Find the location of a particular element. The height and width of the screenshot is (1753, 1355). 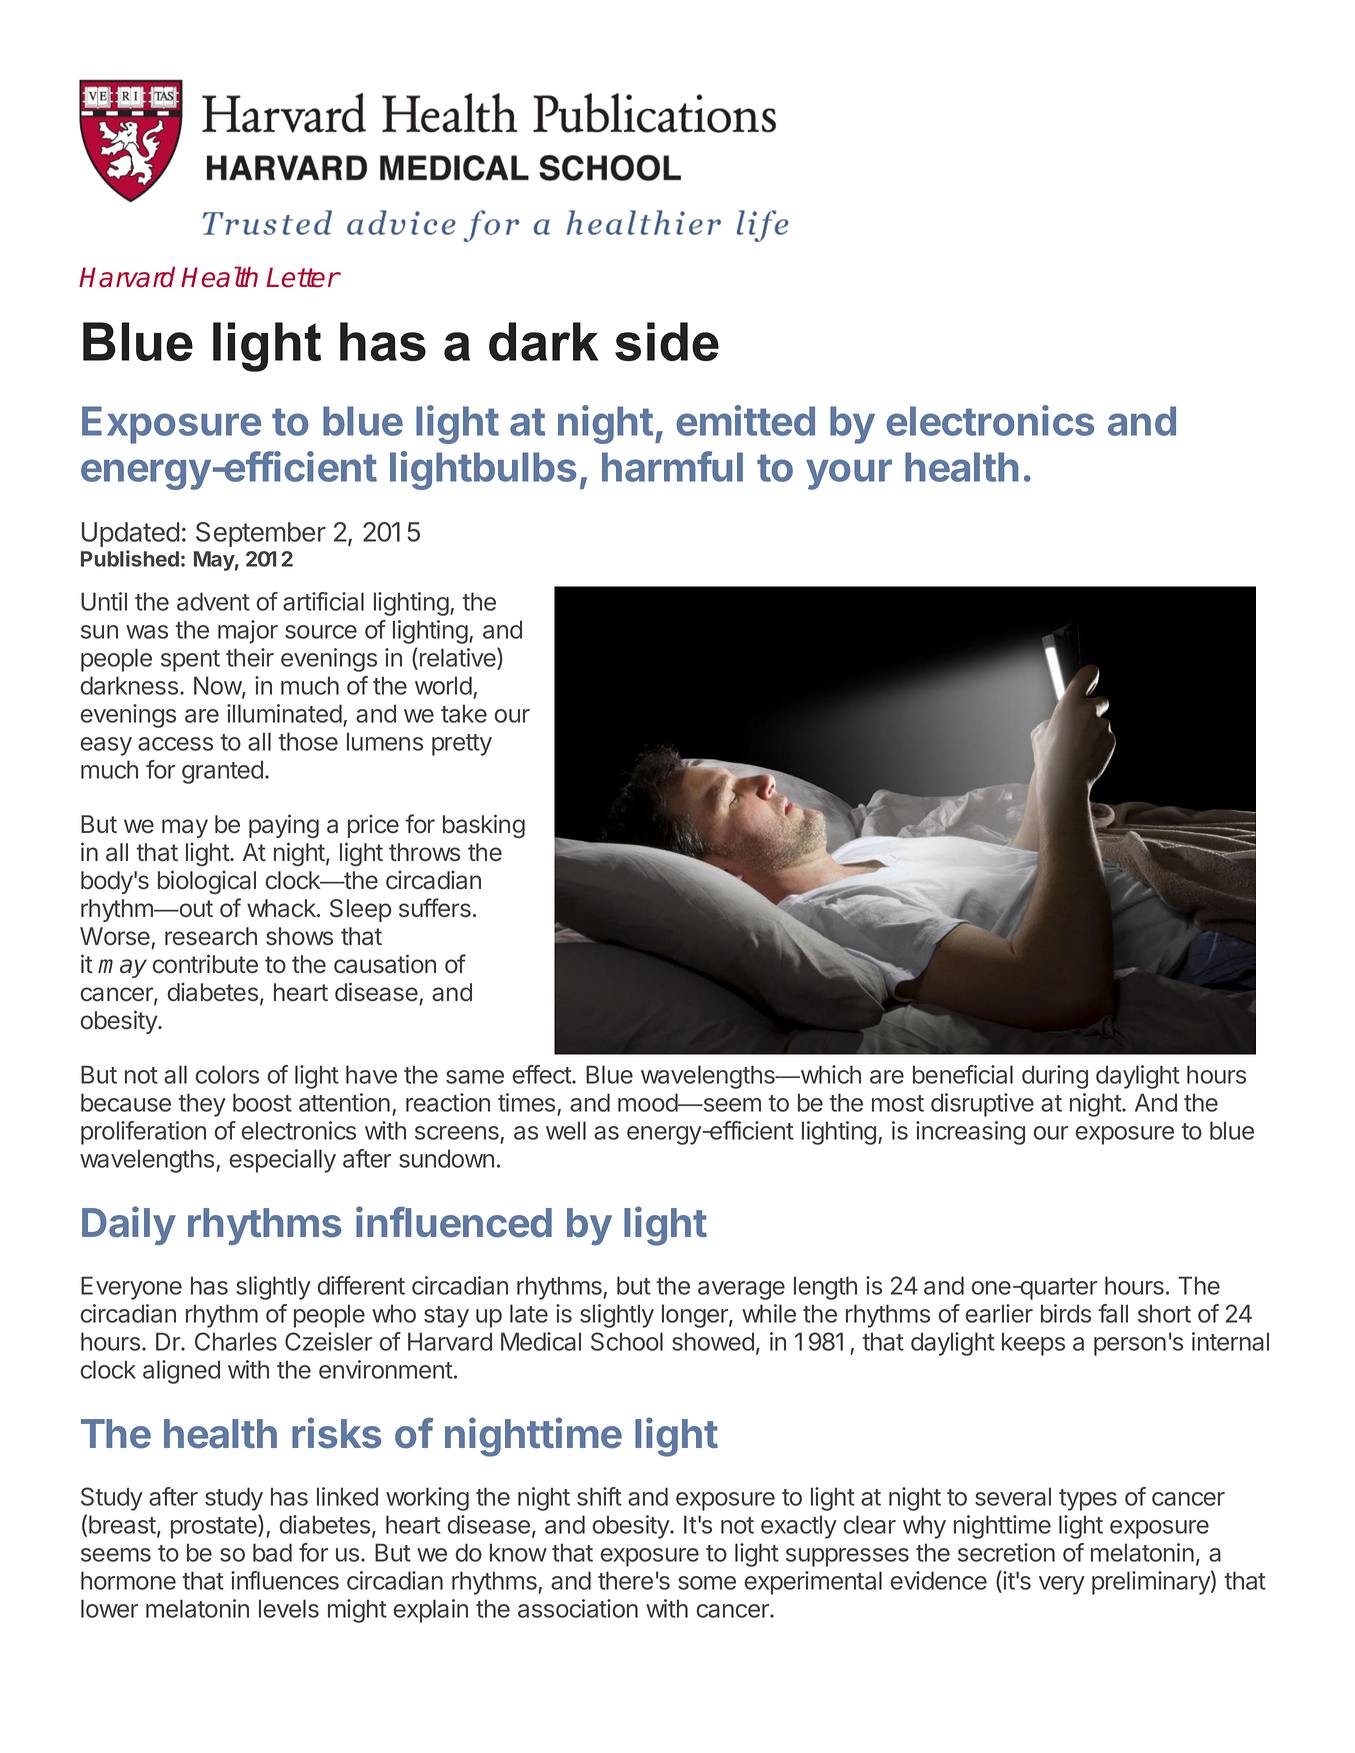

well is located at coordinates (566, 1130).
